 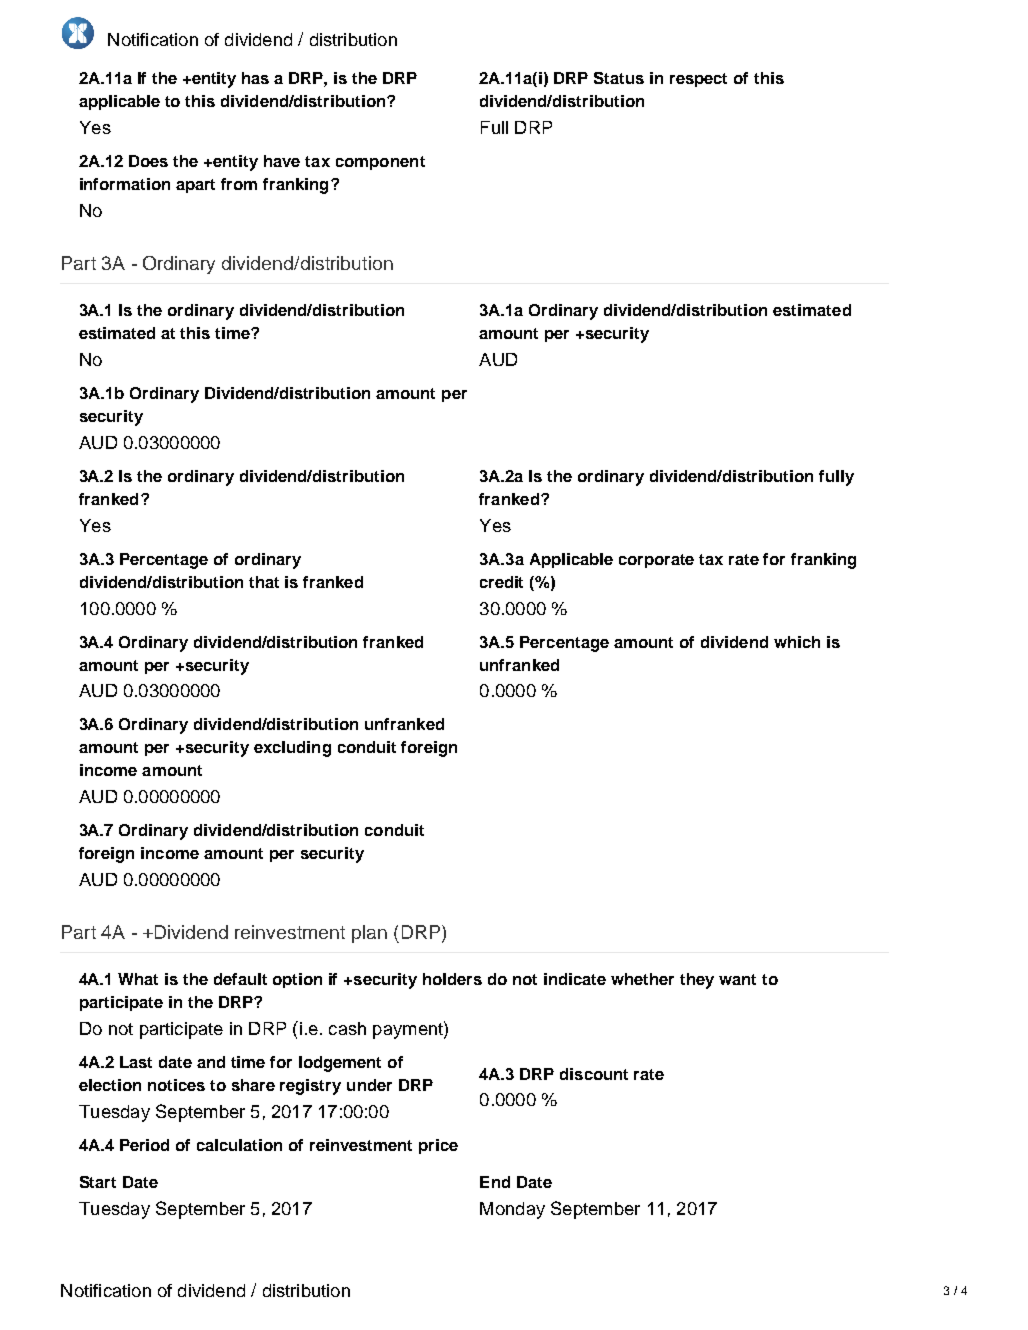 What do you see at coordinates (698, 80) in the screenshot?
I see `respect` at bounding box center [698, 80].
